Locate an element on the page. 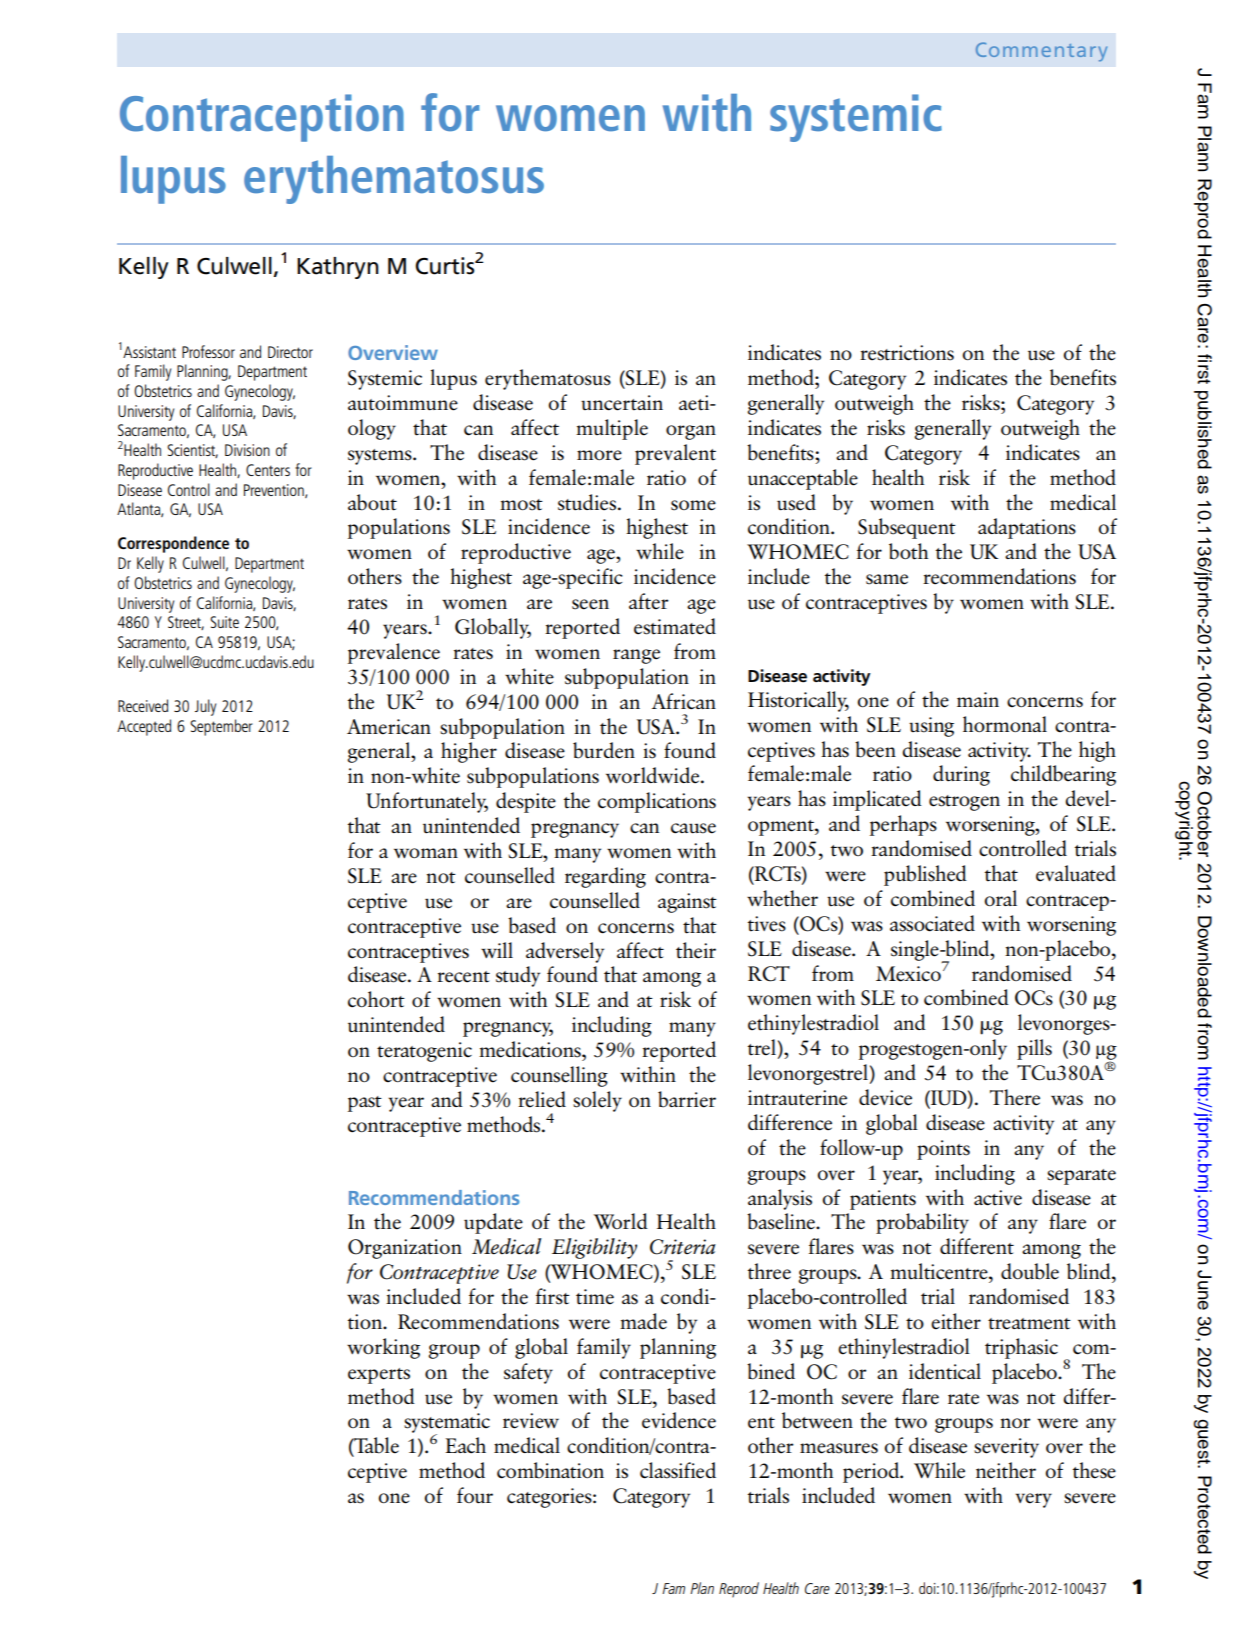  Eligibility is located at coordinates (594, 1248).
